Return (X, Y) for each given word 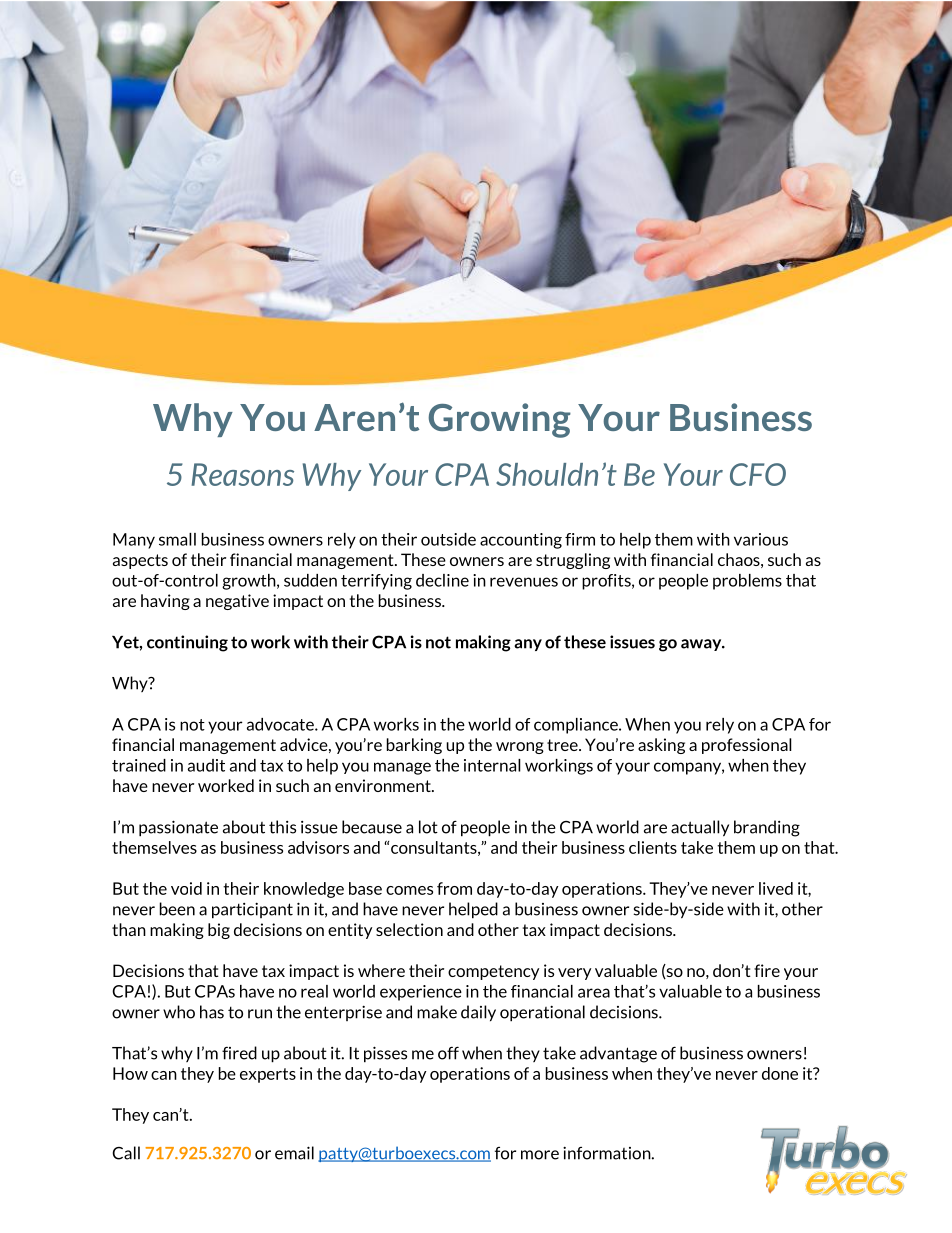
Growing (499, 420)
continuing (187, 643)
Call (126, 1153)
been (177, 909)
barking (414, 746)
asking (661, 746)
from (454, 888)
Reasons (243, 474)
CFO (758, 474)
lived (776, 888)
